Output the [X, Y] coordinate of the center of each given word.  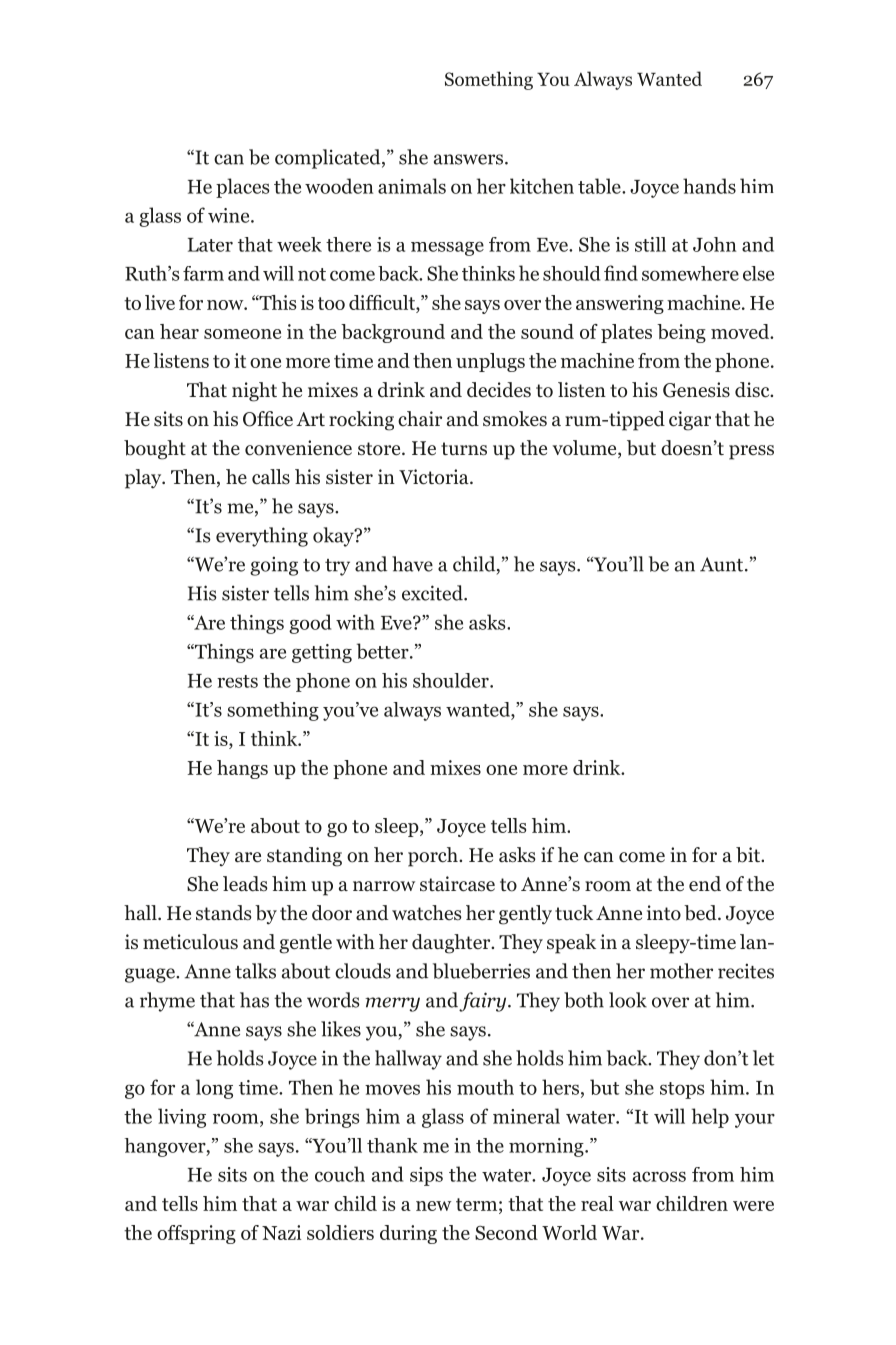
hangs [242, 769]
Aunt [723, 564]
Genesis [696, 390]
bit [749, 855]
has [254, 1000]
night [254, 392]
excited [433, 593]
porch [434, 857]
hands [709, 186]
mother [681, 971]
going [274, 566]
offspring [196, 1234]
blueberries [481, 971]
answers [468, 159]
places [243, 188]
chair [420, 418]
